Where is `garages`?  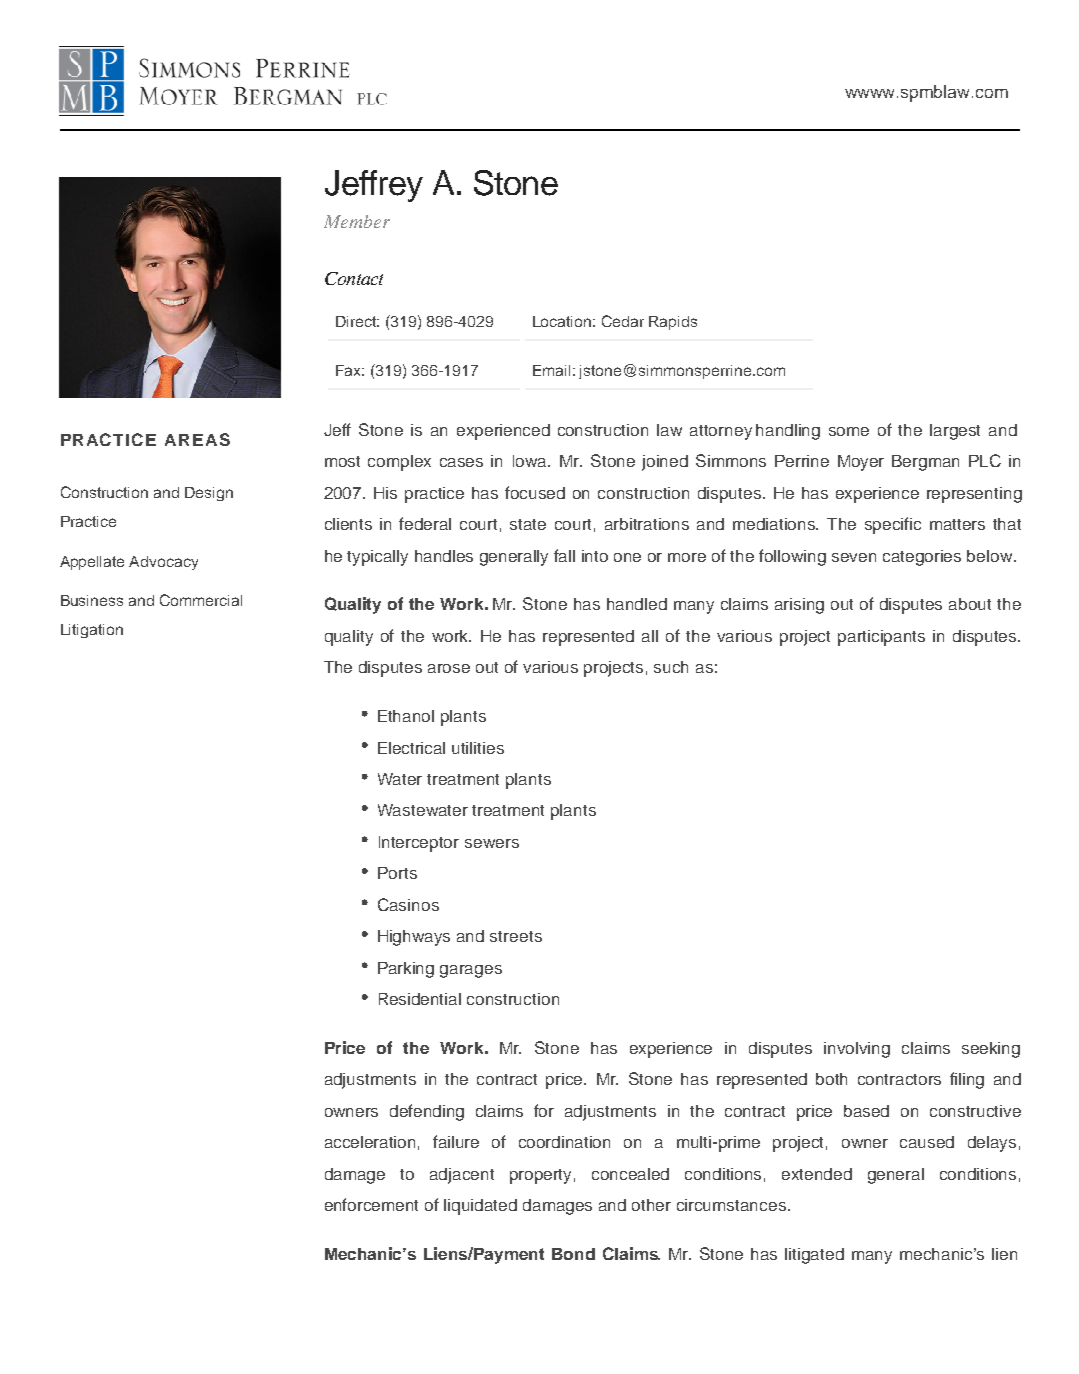 garages is located at coordinates (471, 971).
